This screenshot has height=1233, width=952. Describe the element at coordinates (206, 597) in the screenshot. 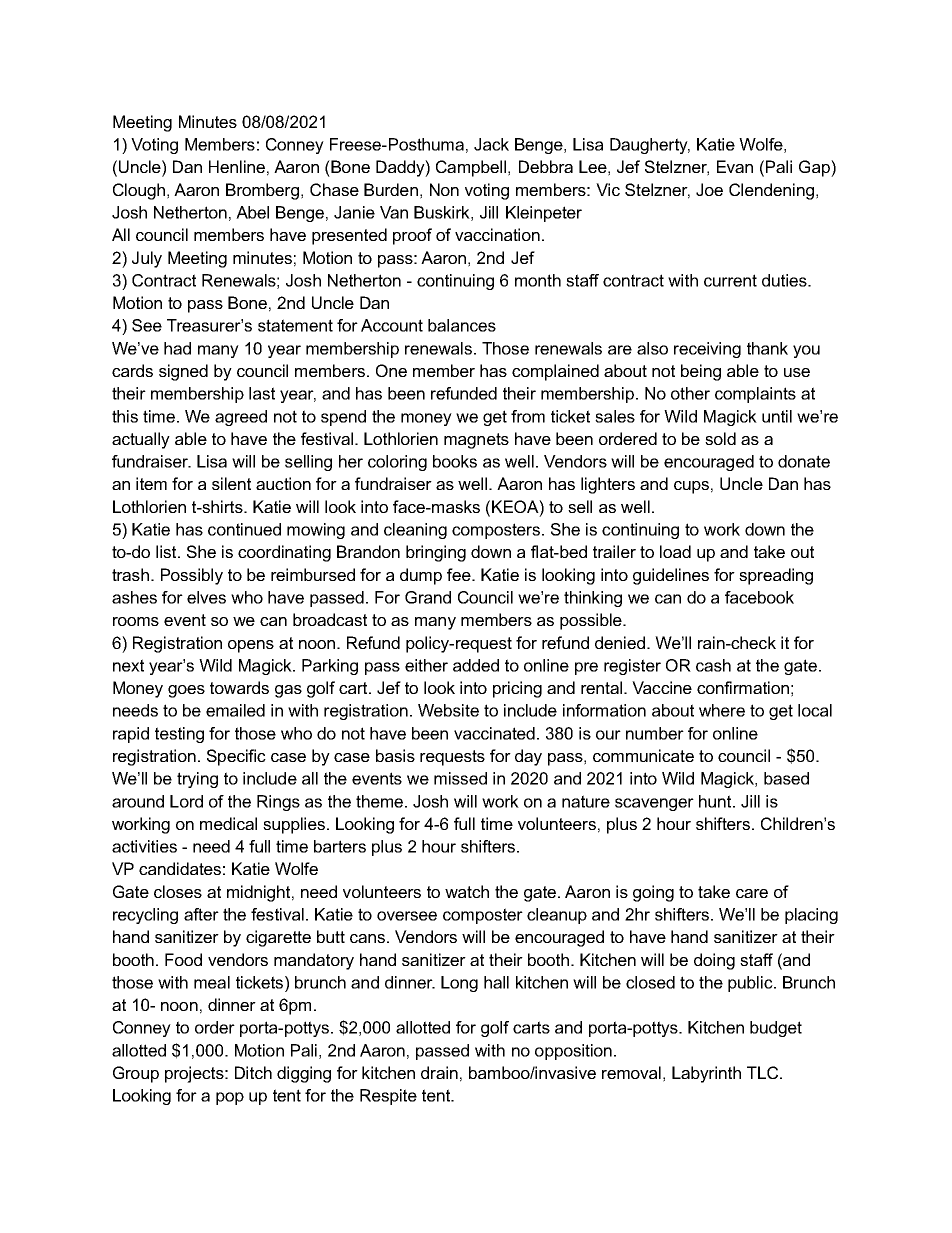

I see `elves` at that location.
